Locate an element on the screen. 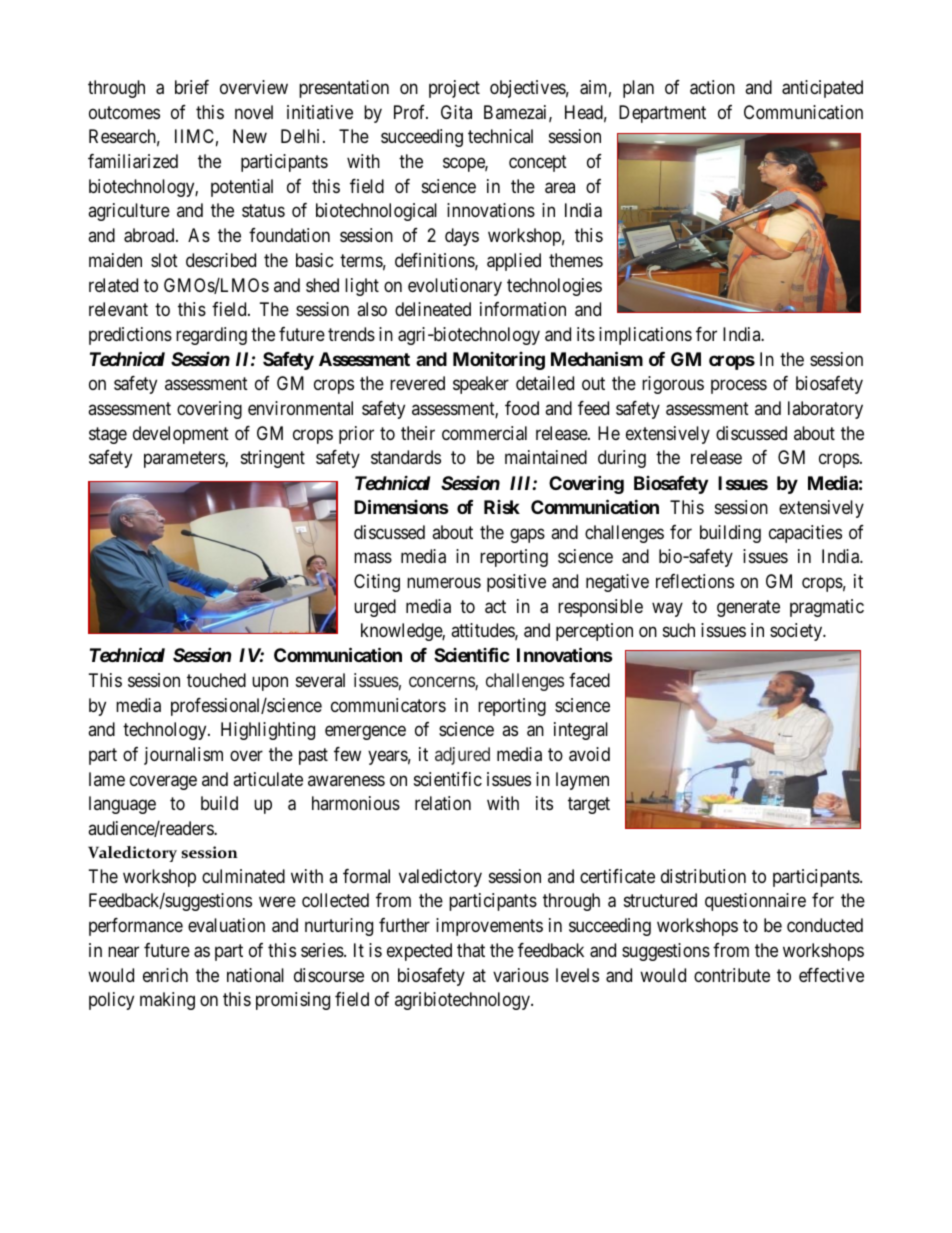 This screenshot has width=952, height=1233. capacities is located at coordinates (805, 534).
